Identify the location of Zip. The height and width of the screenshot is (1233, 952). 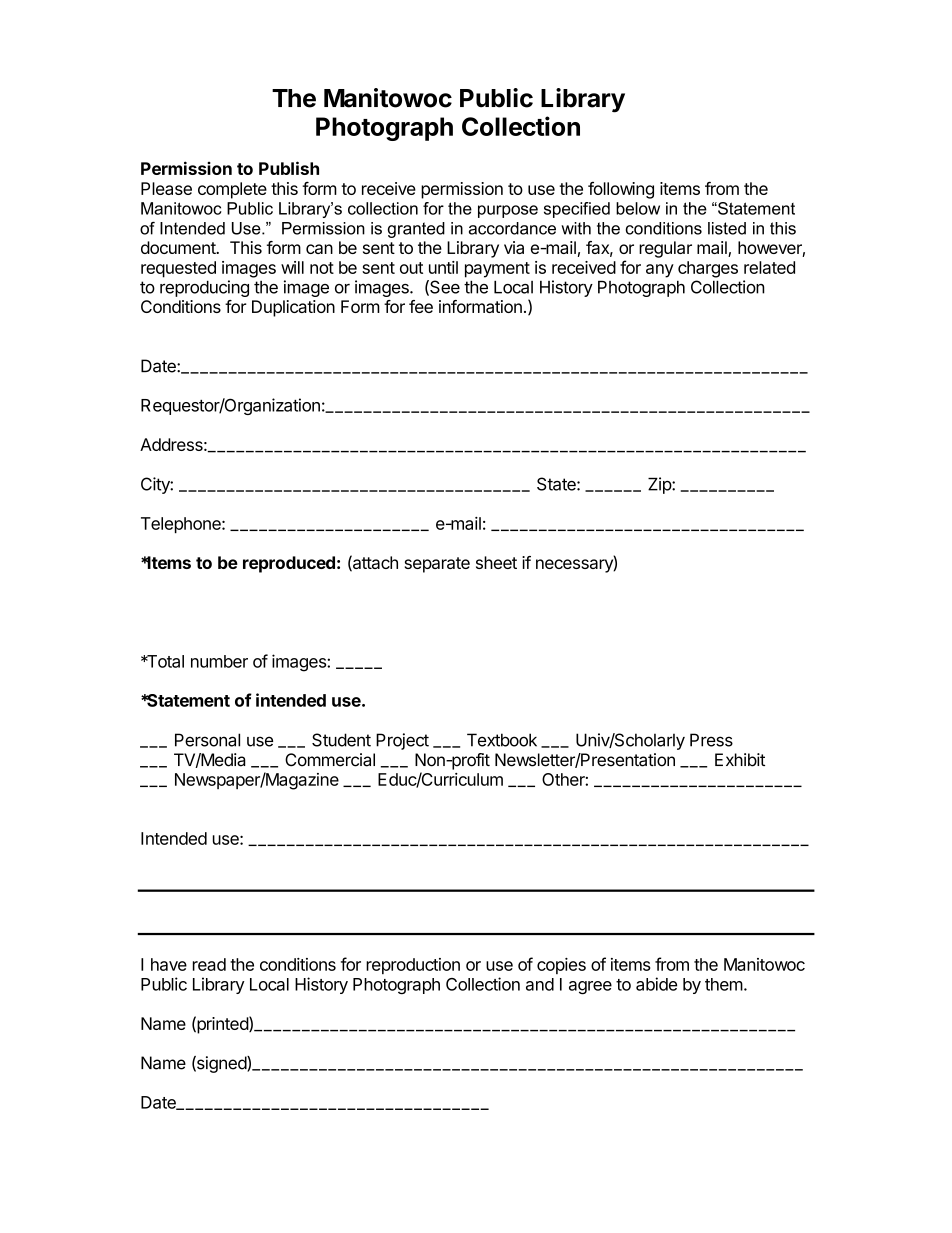
(660, 485).
